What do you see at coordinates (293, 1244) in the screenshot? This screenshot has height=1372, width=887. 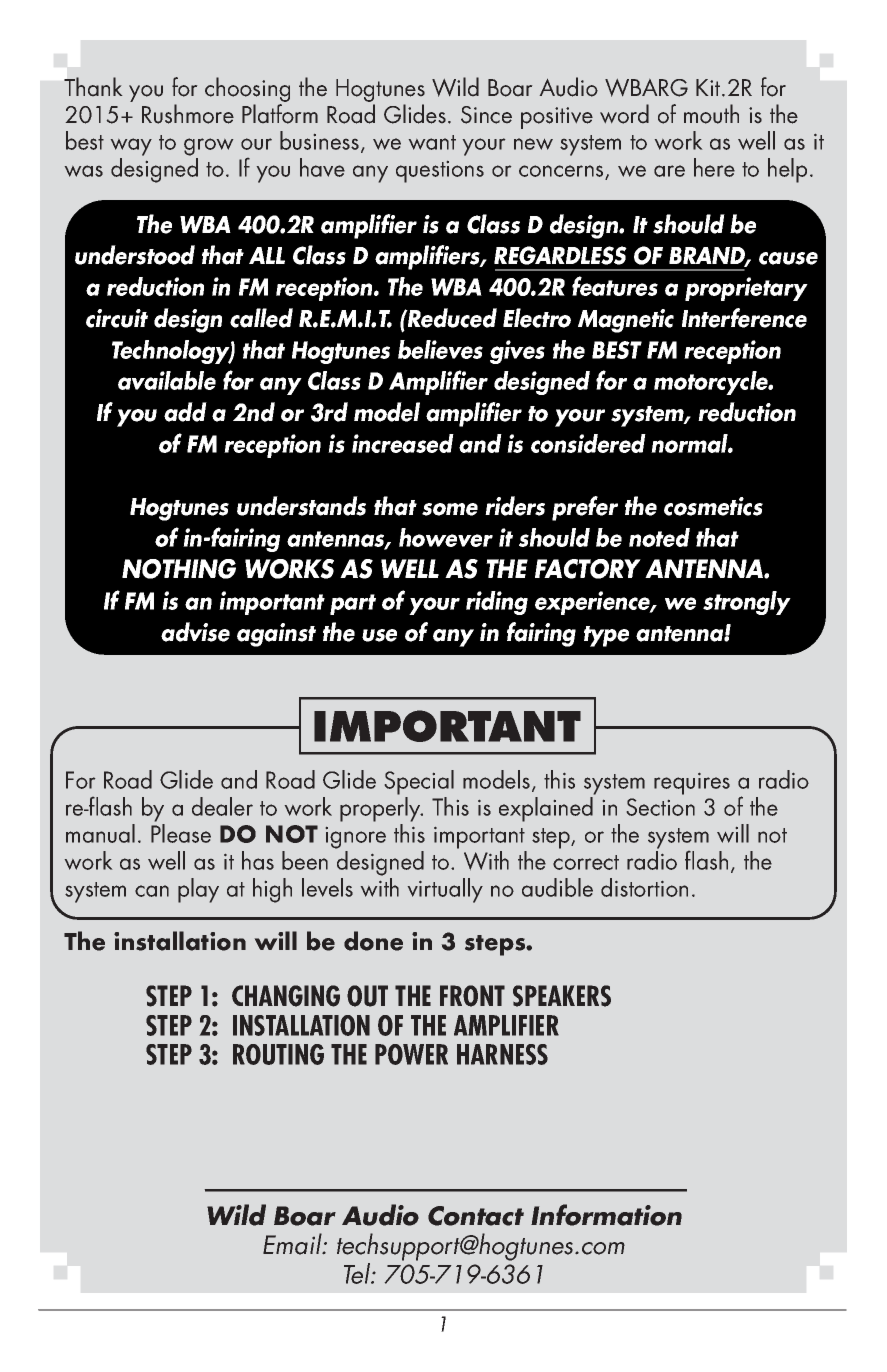 I see `Email` at bounding box center [293, 1244].
